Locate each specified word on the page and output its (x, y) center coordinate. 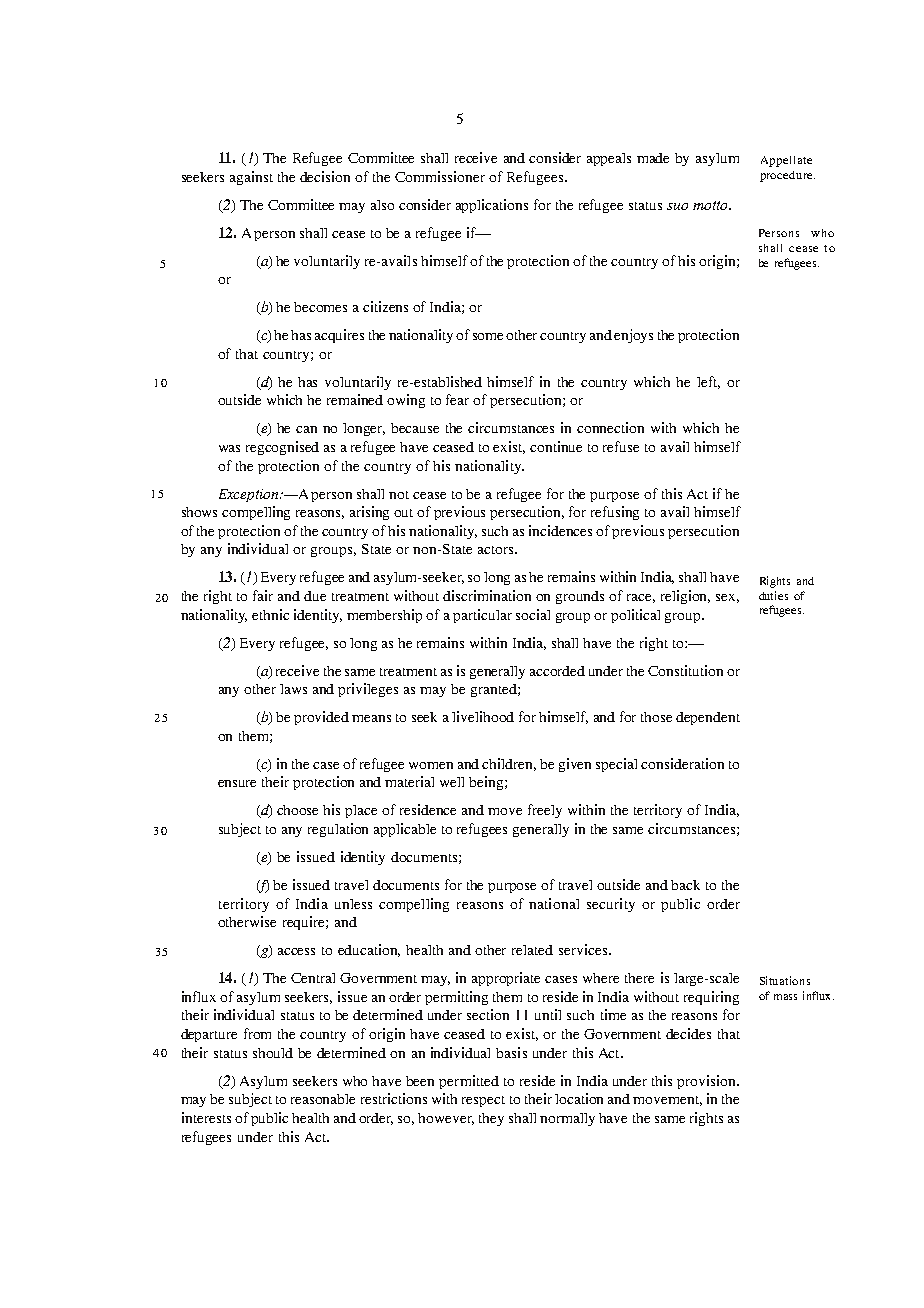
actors (497, 550)
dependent (708, 718)
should (273, 1053)
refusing (615, 513)
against (251, 178)
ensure (237, 783)
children (509, 764)
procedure (787, 176)
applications (492, 206)
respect (483, 1101)
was (229, 448)
